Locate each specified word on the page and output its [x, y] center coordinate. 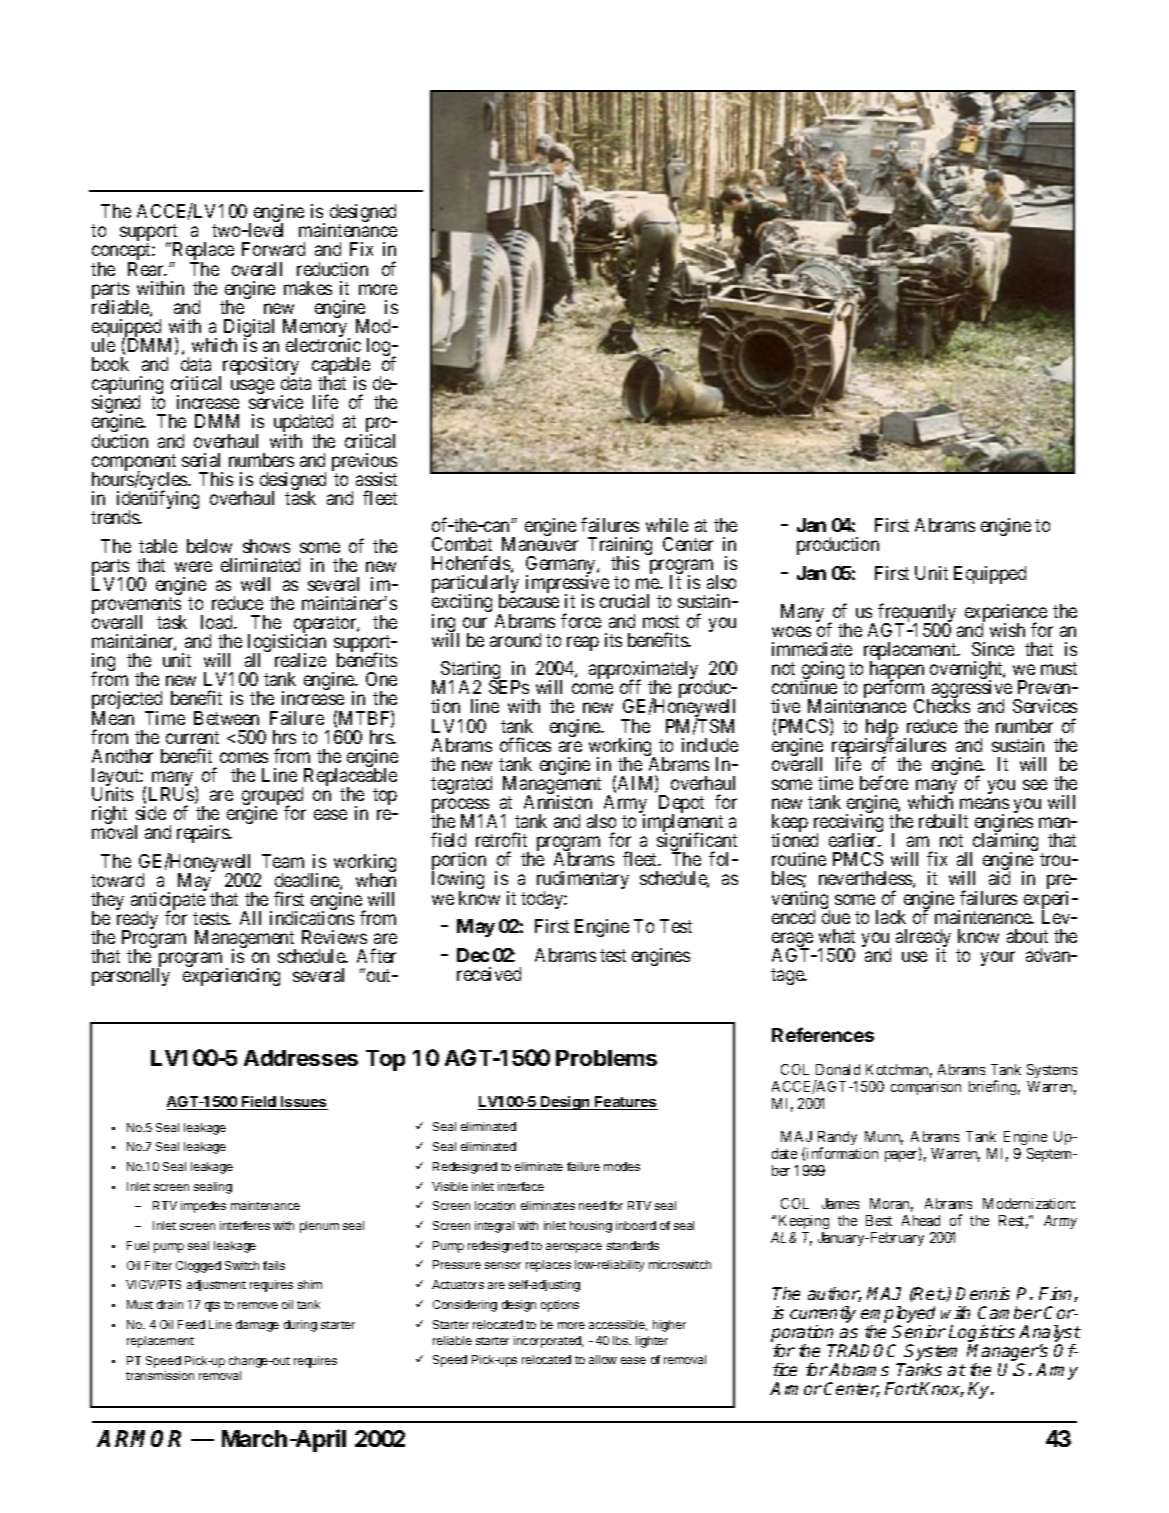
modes [622, 1166]
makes [308, 288]
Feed [191, 1324]
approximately [643, 671]
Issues [303, 1103]
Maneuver [540, 544]
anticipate [168, 902]
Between [226, 718]
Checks [942, 706]
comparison [926, 1088]
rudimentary [583, 882]
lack [891, 917]
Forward [273, 249]
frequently [917, 614]
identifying [158, 501]
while [667, 525]
